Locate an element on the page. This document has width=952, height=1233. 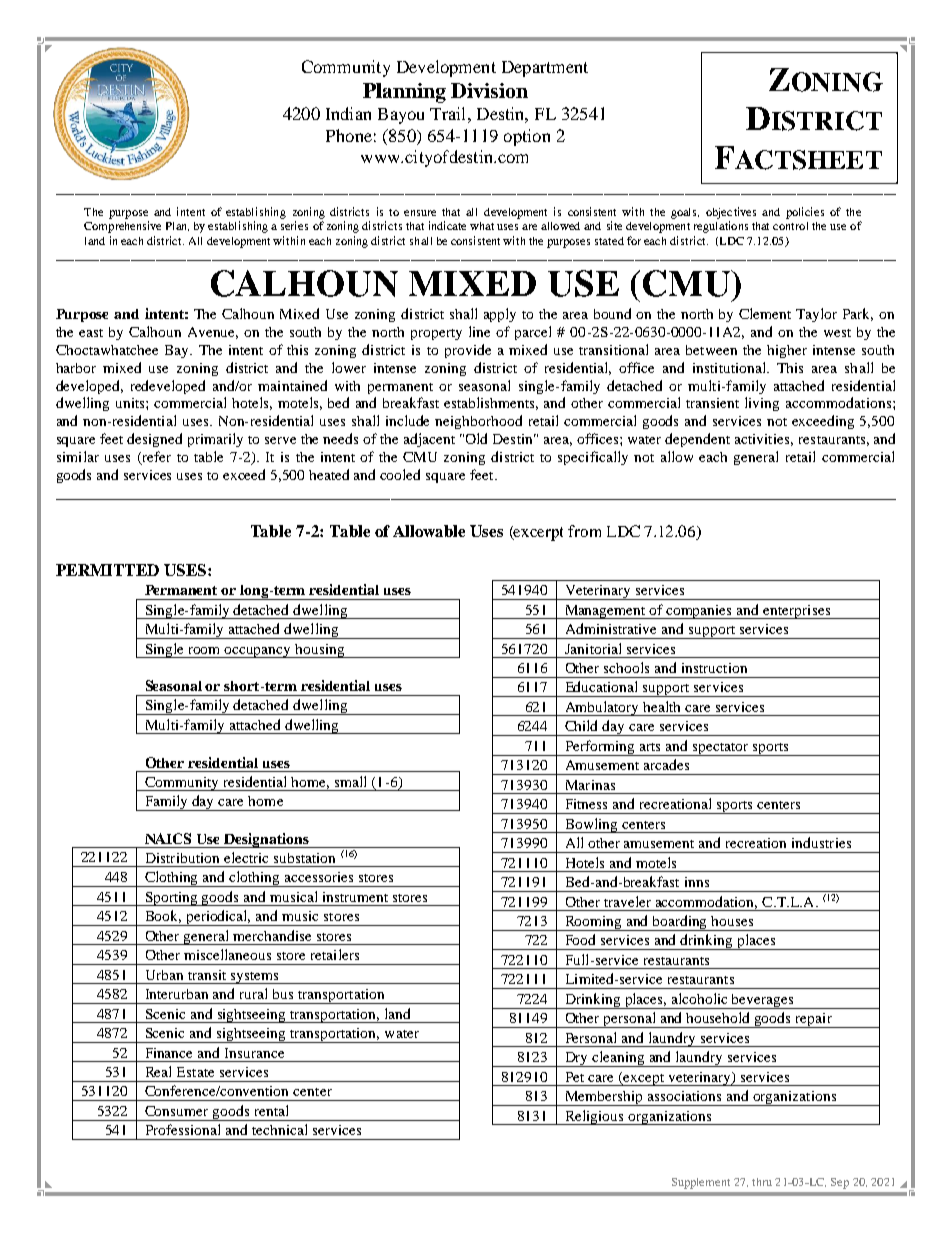
objectives is located at coordinates (731, 213).
